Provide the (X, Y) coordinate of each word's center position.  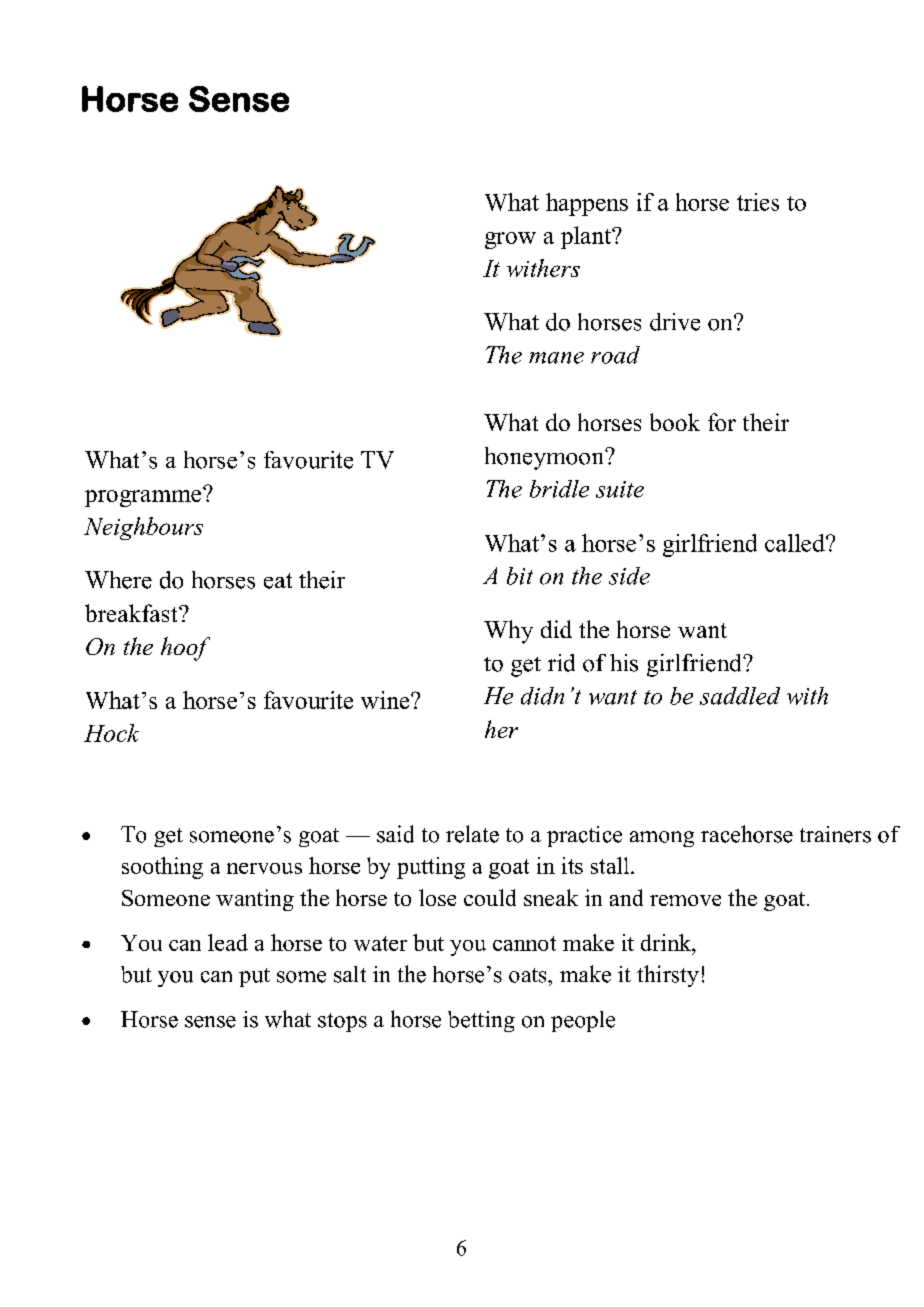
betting (481, 1021)
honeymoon (546, 458)
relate (472, 834)
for (722, 422)
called (796, 543)
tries (758, 202)
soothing (162, 868)
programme (144, 497)
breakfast (132, 613)
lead (228, 942)
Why (508, 632)
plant (587, 237)
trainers (835, 834)
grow (510, 240)
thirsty (668, 976)
